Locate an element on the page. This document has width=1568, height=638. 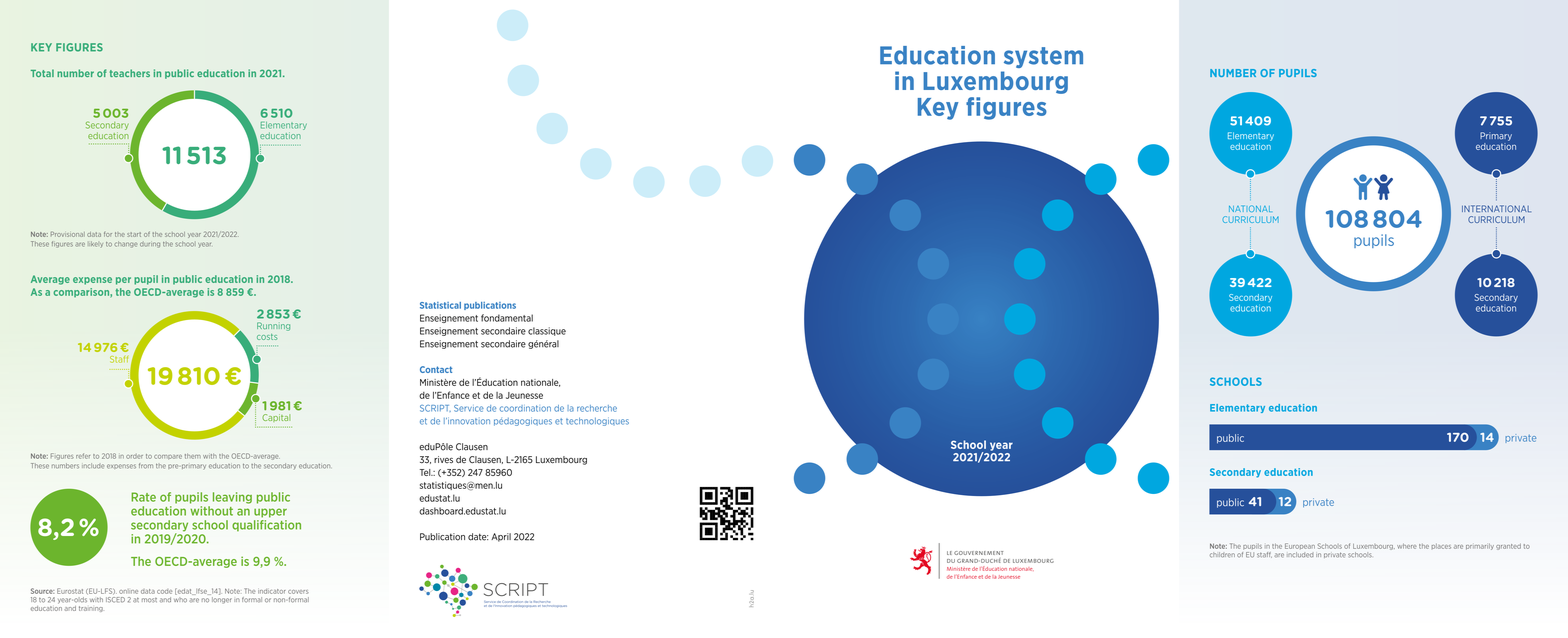
system is located at coordinates (1043, 57).
